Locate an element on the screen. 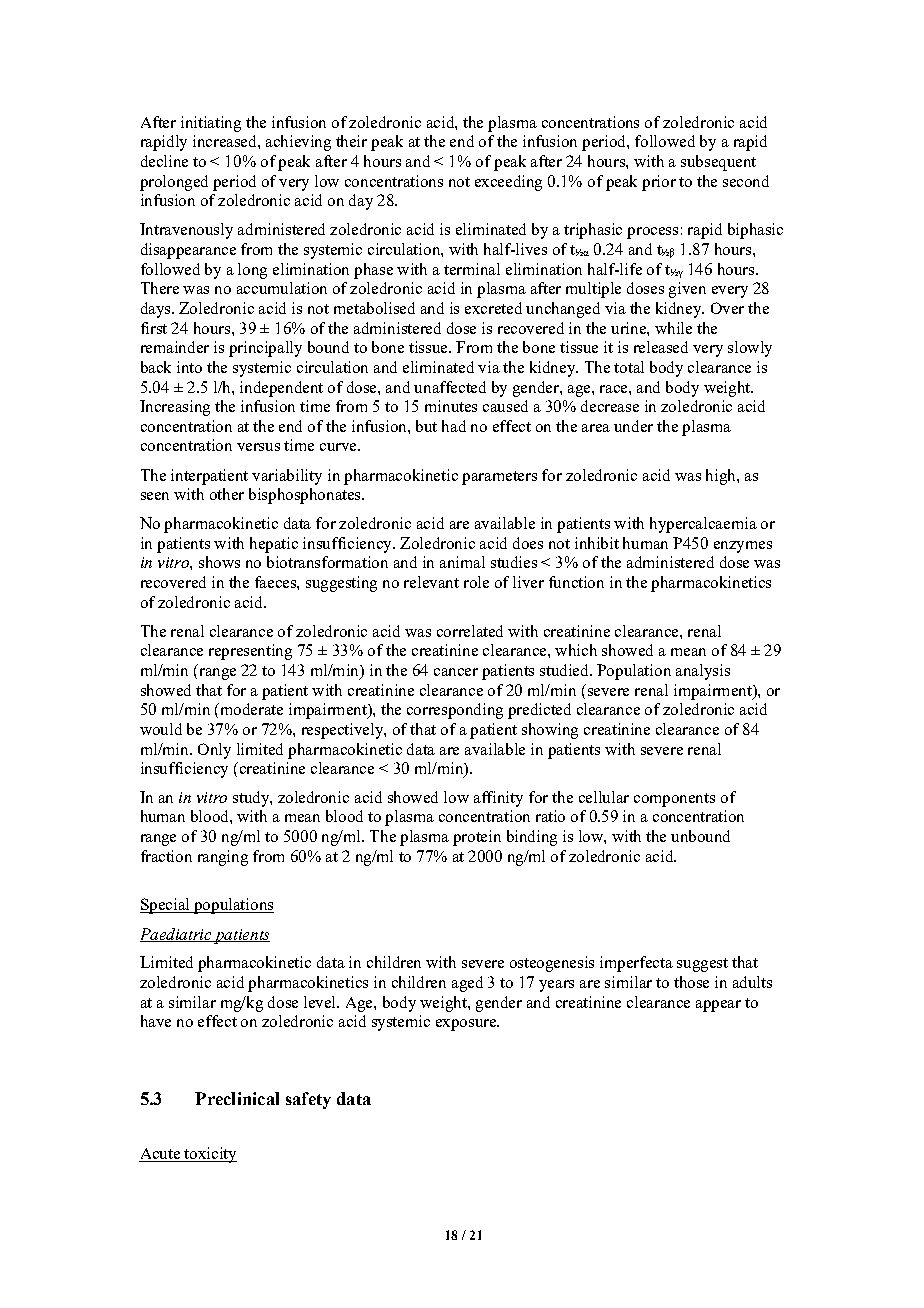  Preclinical is located at coordinates (237, 1098).
